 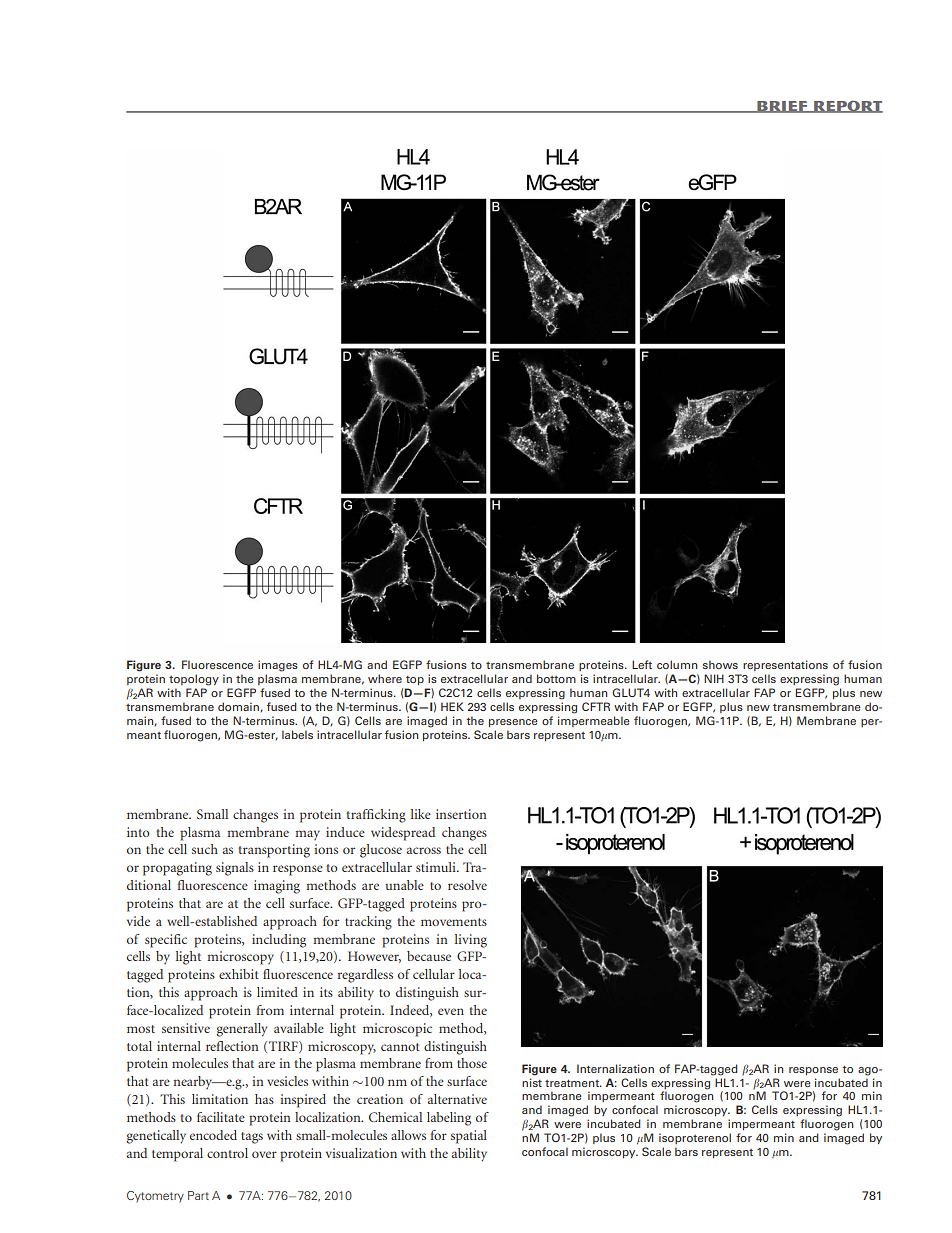 I want to click on NIH, so click(x=714, y=678).
